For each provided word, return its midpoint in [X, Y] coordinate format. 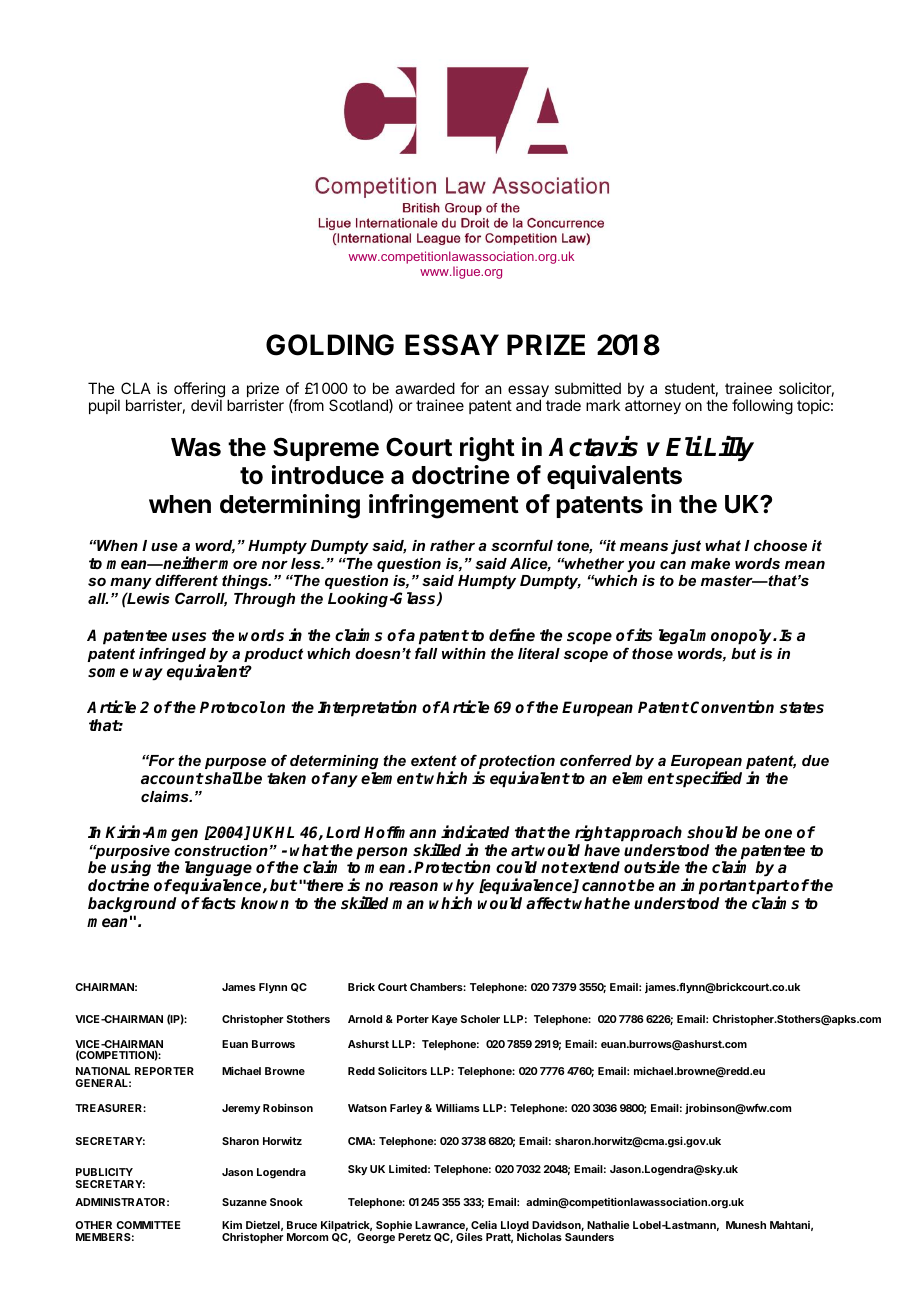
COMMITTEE [148, 1225]
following [762, 407]
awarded [425, 388]
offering [199, 391]
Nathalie [608, 1225]
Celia [484, 1224]
